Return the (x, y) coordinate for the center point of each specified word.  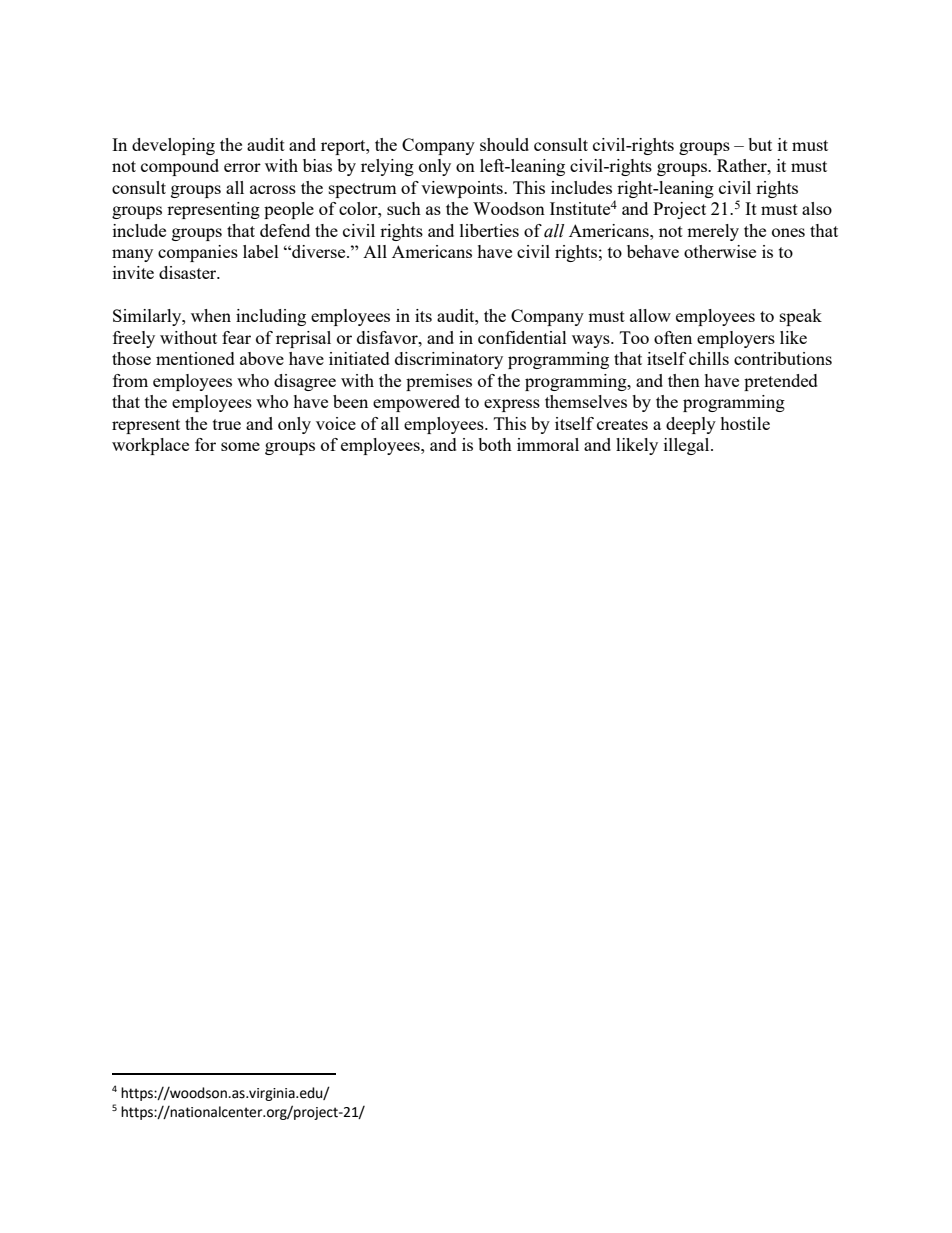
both (495, 444)
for (205, 444)
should (504, 144)
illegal (688, 446)
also (817, 208)
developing (173, 146)
